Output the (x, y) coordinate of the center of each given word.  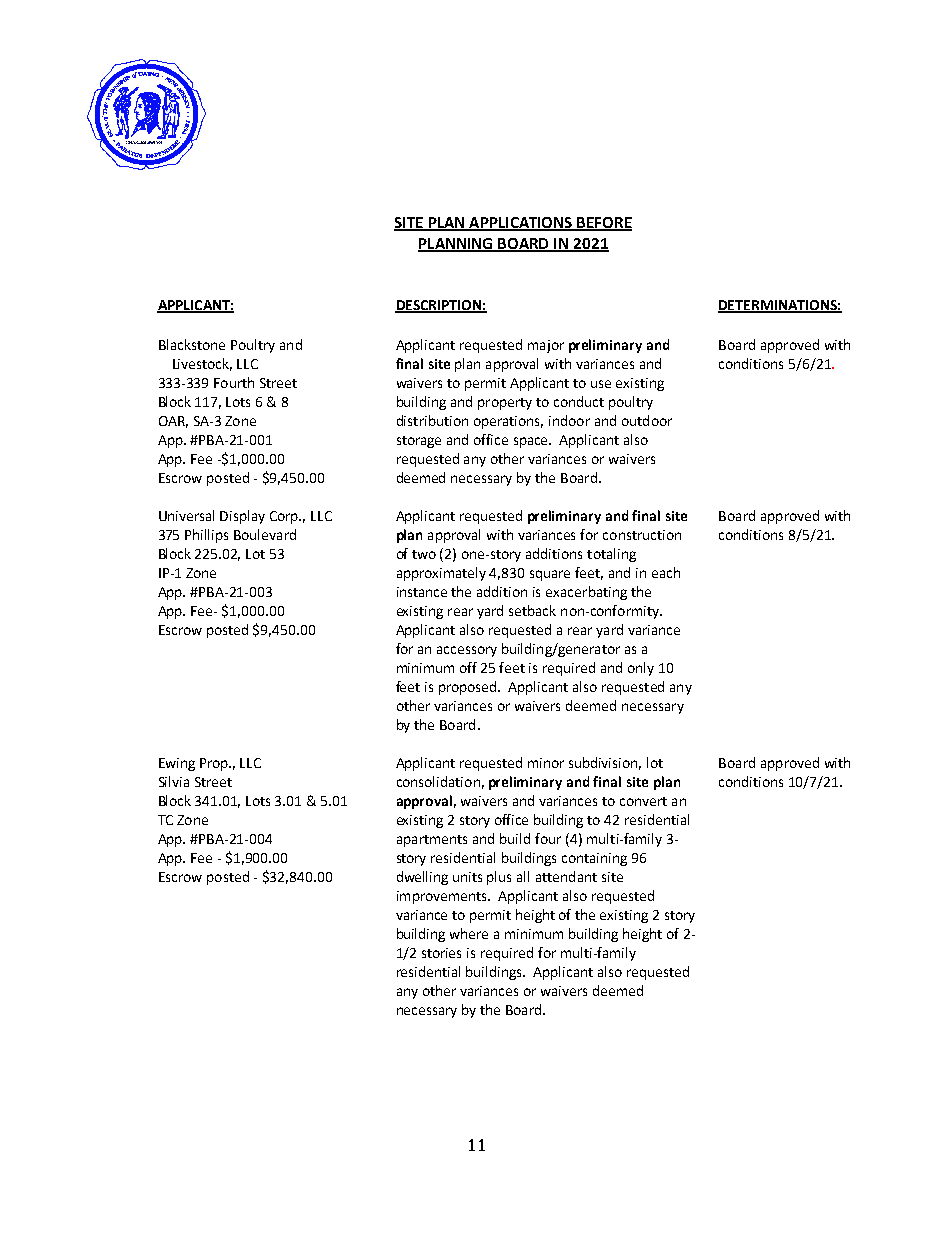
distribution (432, 420)
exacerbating (586, 593)
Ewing (177, 764)
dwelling (422, 878)
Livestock (202, 364)
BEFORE (604, 223)
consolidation (438, 781)
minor (546, 763)
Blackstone (192, 344)
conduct (579, 401)
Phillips (206, 536)
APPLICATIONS (521, 223)
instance (422, 592)
